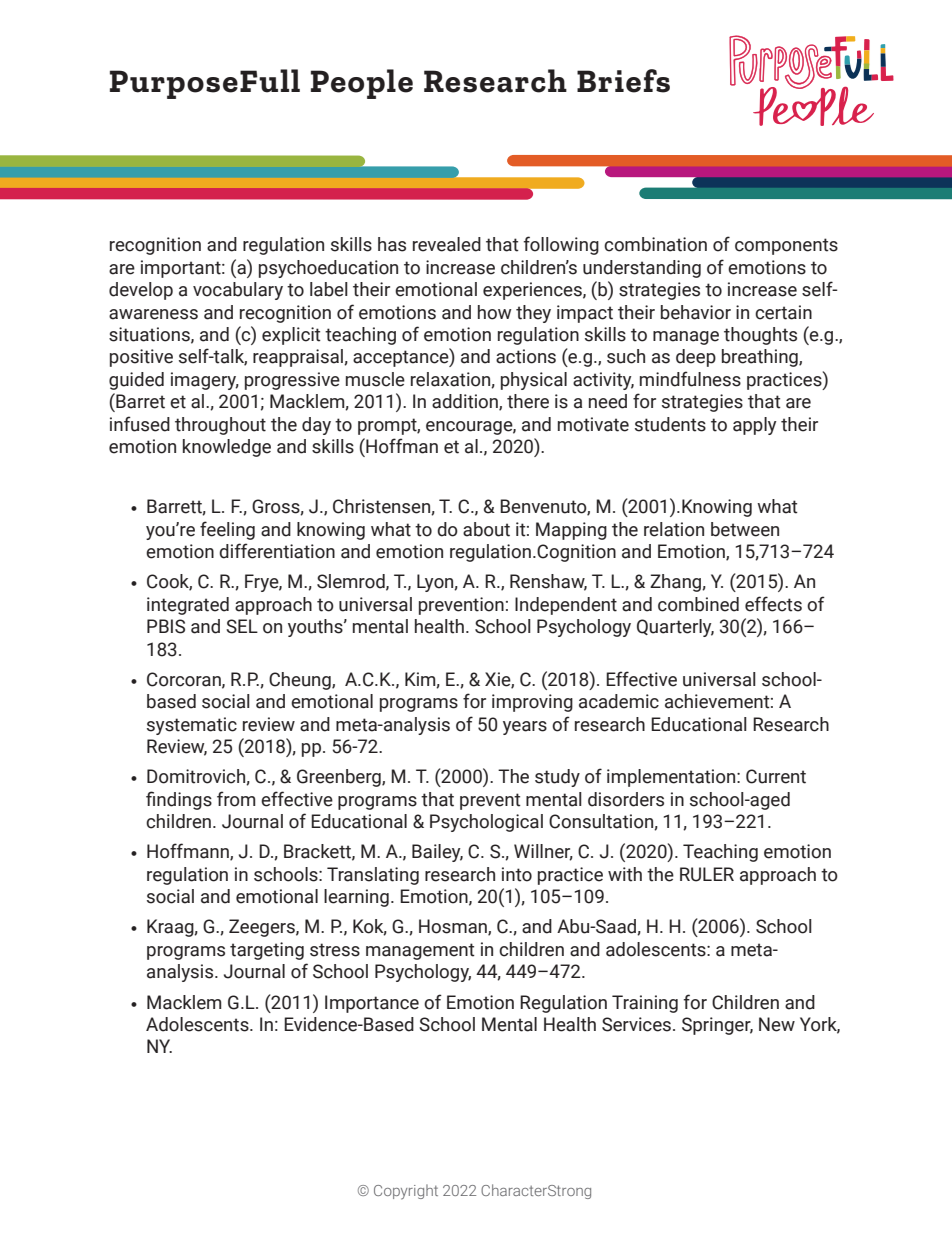 Image resolution: width=952 pixels, height=1233 pixels. I want to click on revealed, so click(447, 244).
